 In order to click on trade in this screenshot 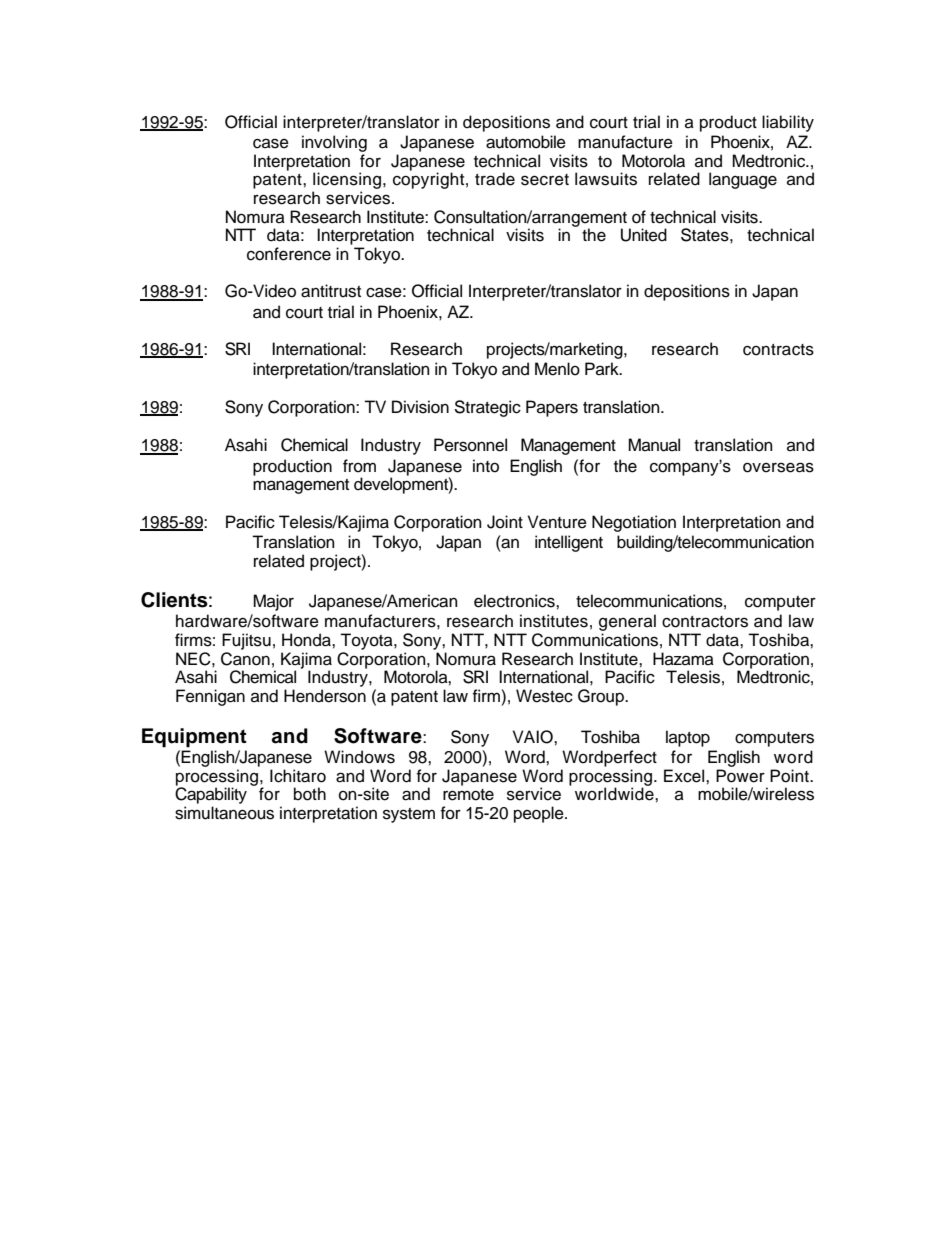, I will do `click(495, 179)`.
